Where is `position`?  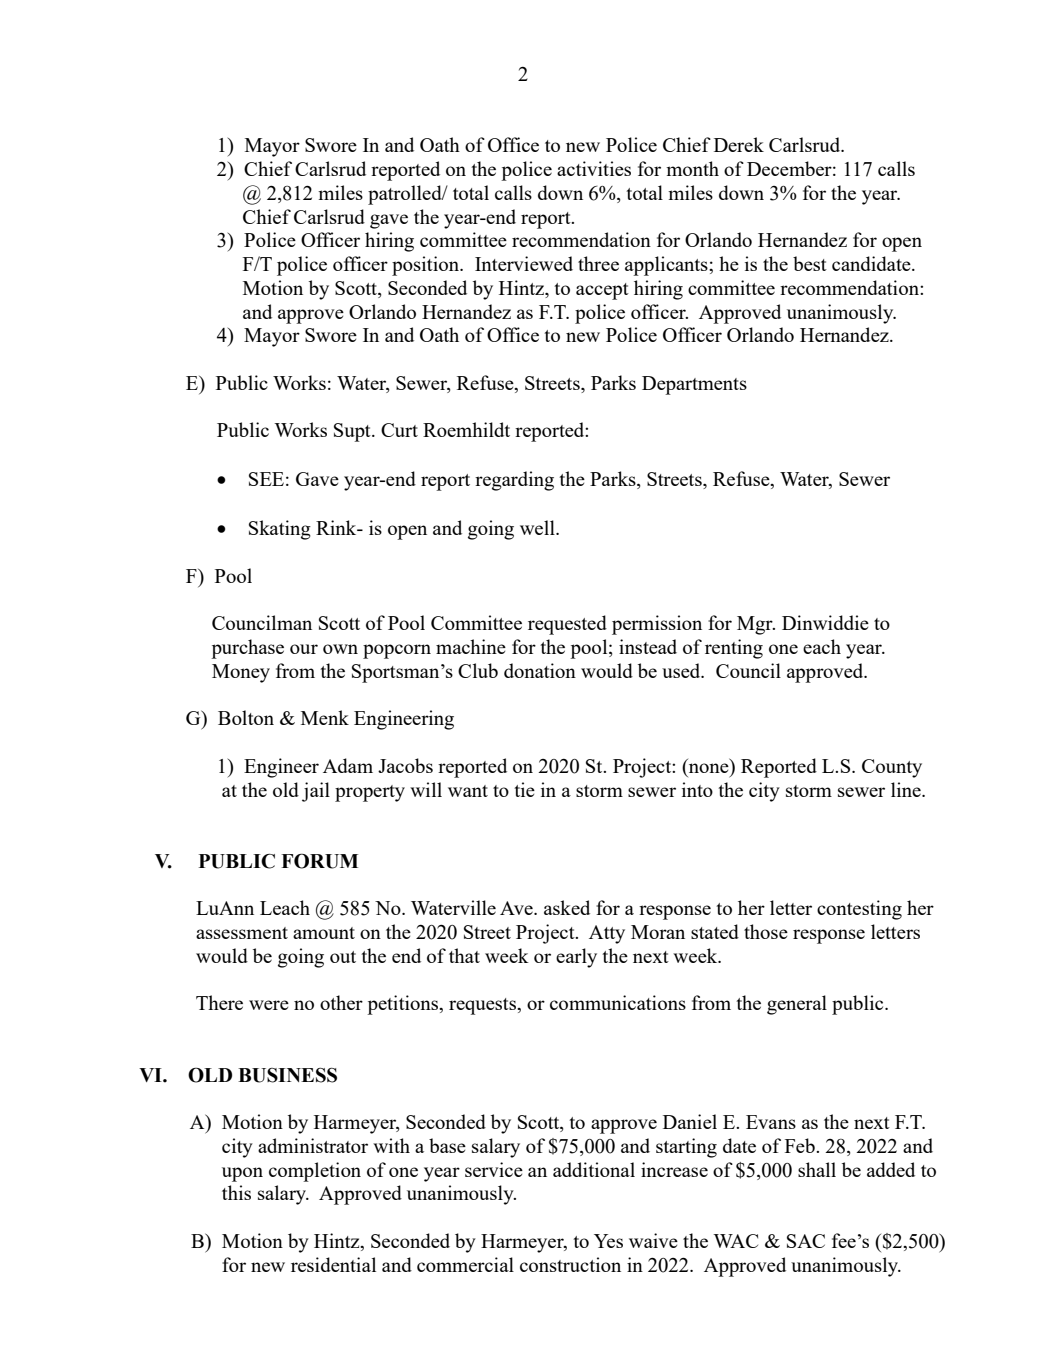
position is located at coordinates (427, 266).
